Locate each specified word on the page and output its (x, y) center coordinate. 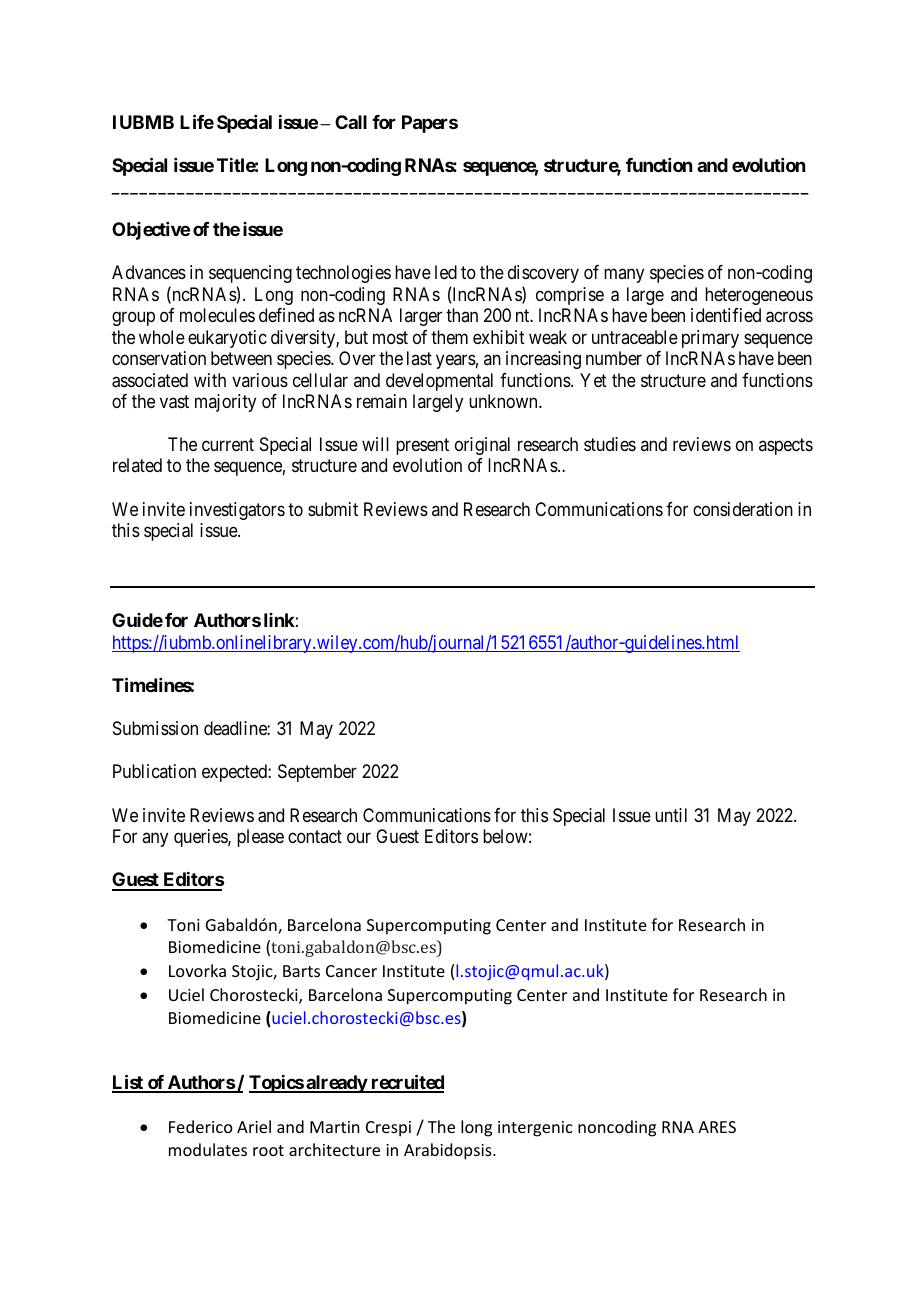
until (671, 815)
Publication (154, 771)
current (228, 444)
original (482, 446)
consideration (743, 509)
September (317, 773)
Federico (201, 1126)
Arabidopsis (449, 1151)
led (446, 272)
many (624, 276)
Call (351, 122)
